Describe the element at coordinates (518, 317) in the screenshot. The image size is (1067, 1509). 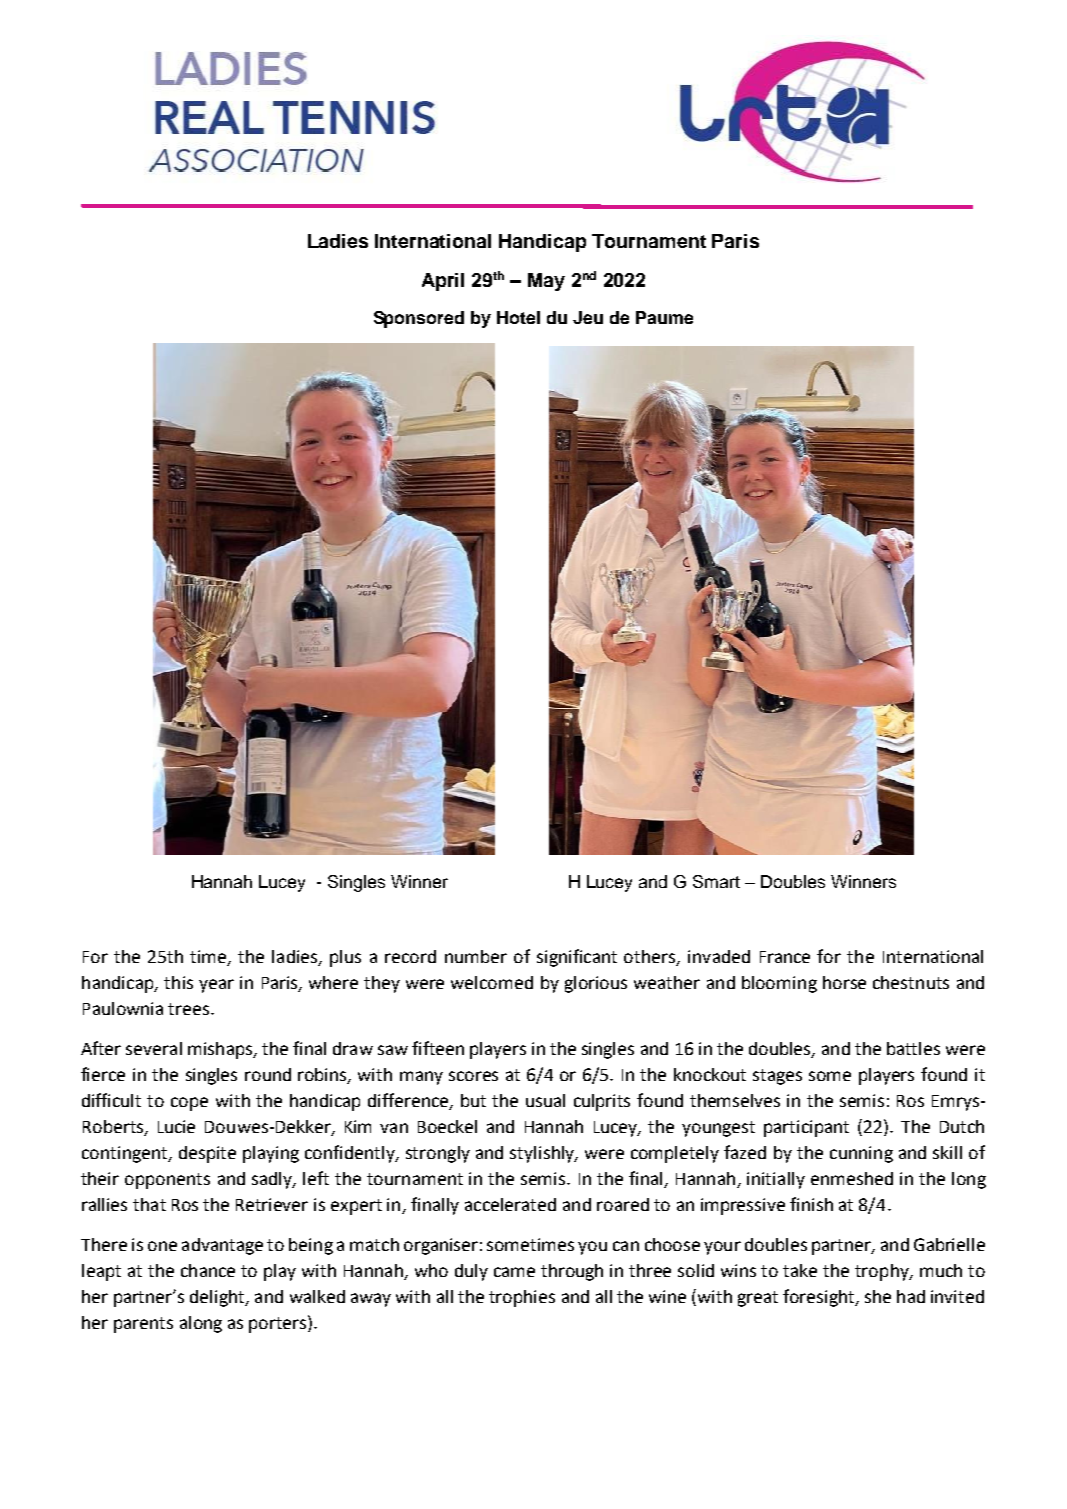
I see `Hotel` at that location.
